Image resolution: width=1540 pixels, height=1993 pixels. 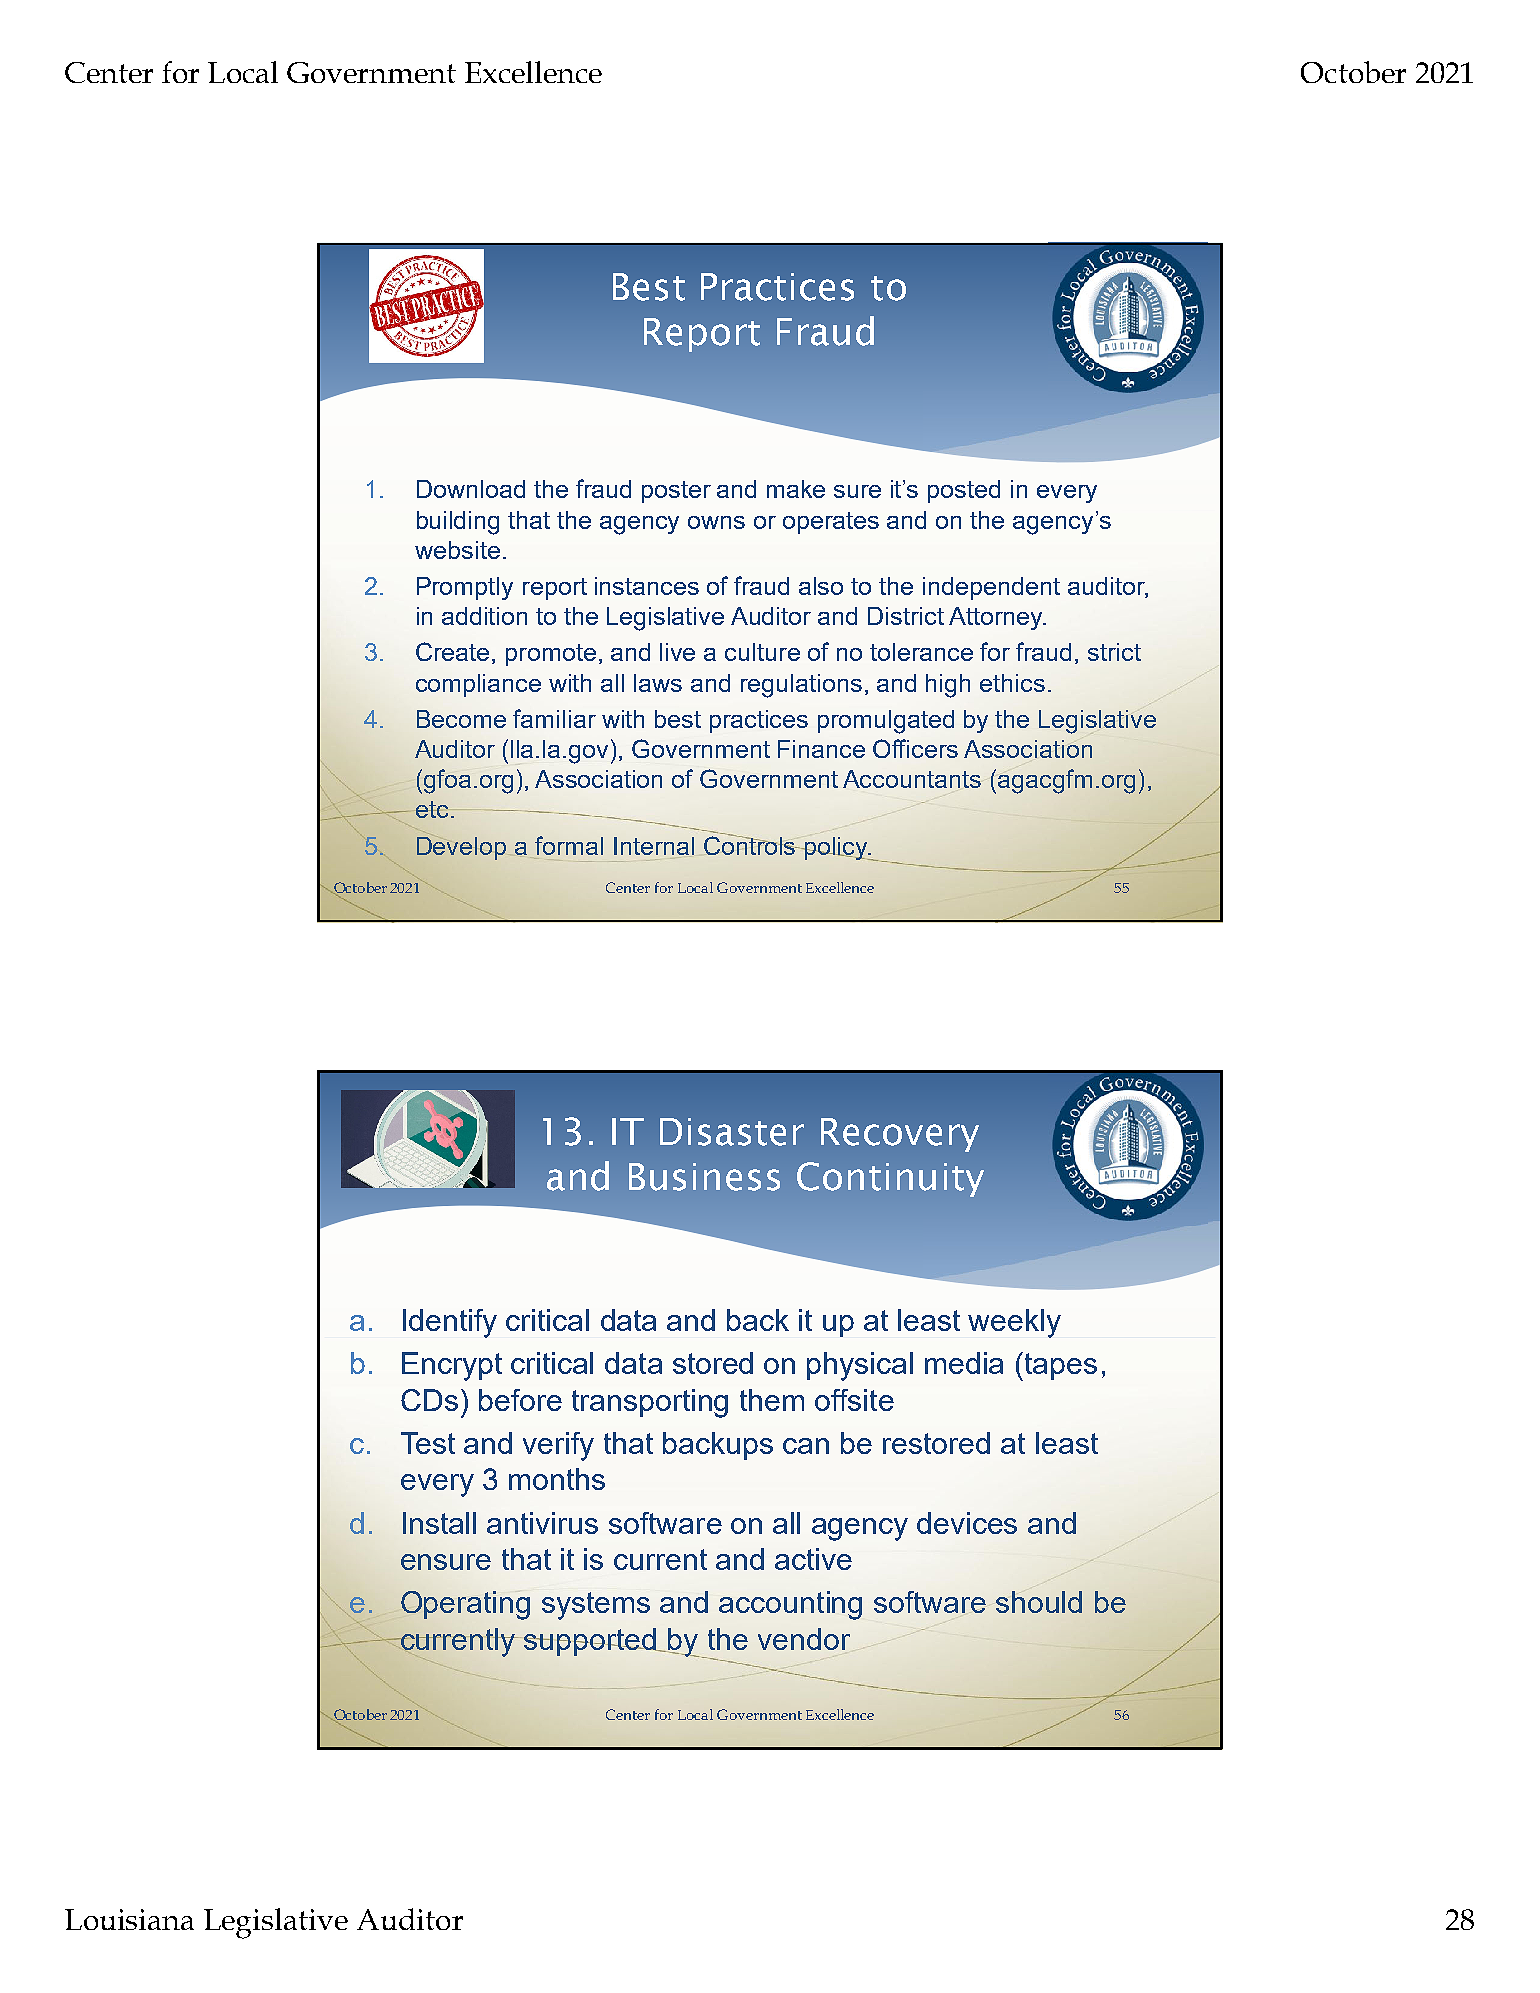 What do you see at coordinates (558, 1446) in the document?
I see `verify` at bounding box center [558, 1446].
